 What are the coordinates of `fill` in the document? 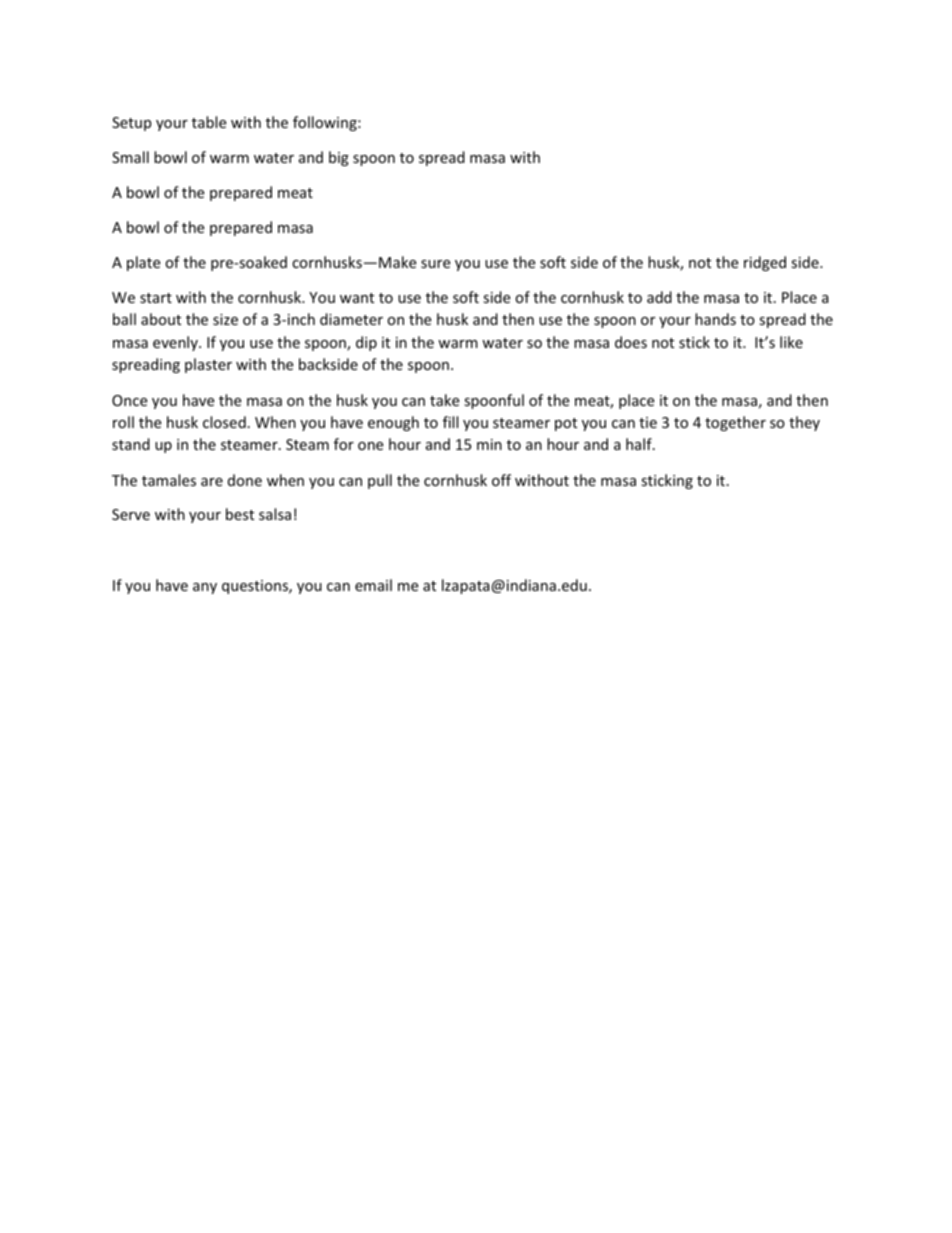 It's located at (450, 422).
